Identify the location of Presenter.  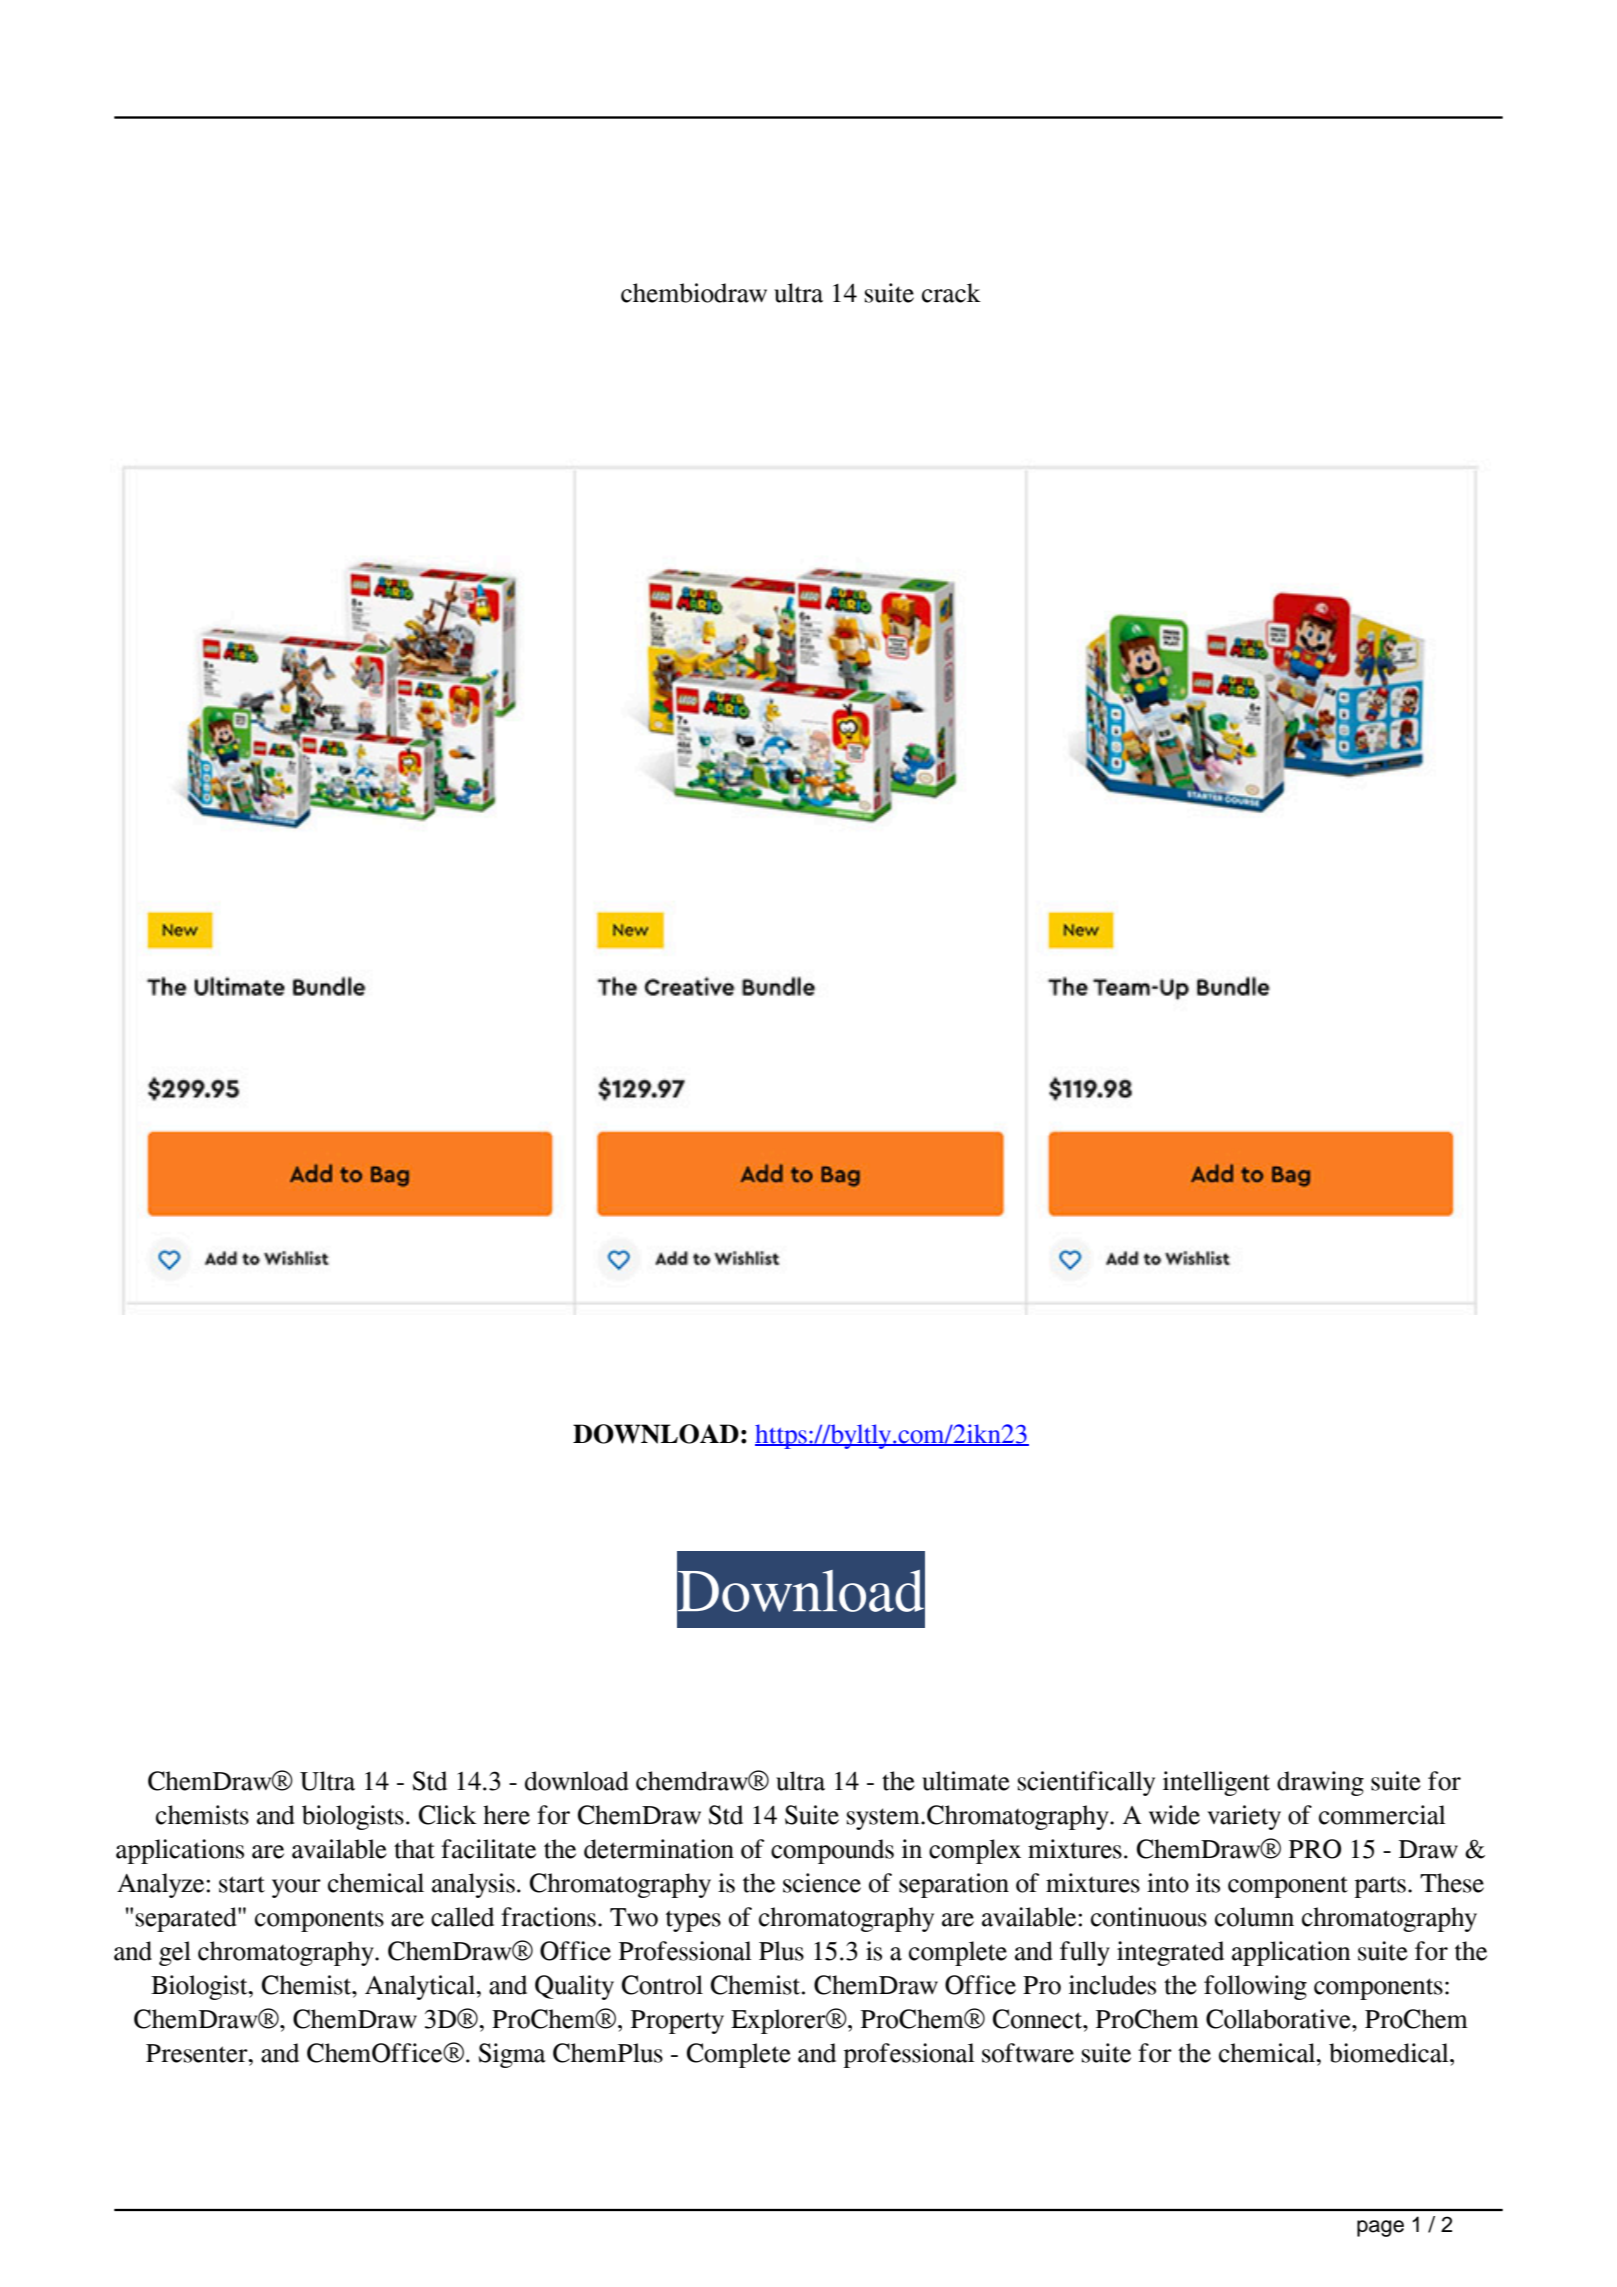
(198, 2053).
